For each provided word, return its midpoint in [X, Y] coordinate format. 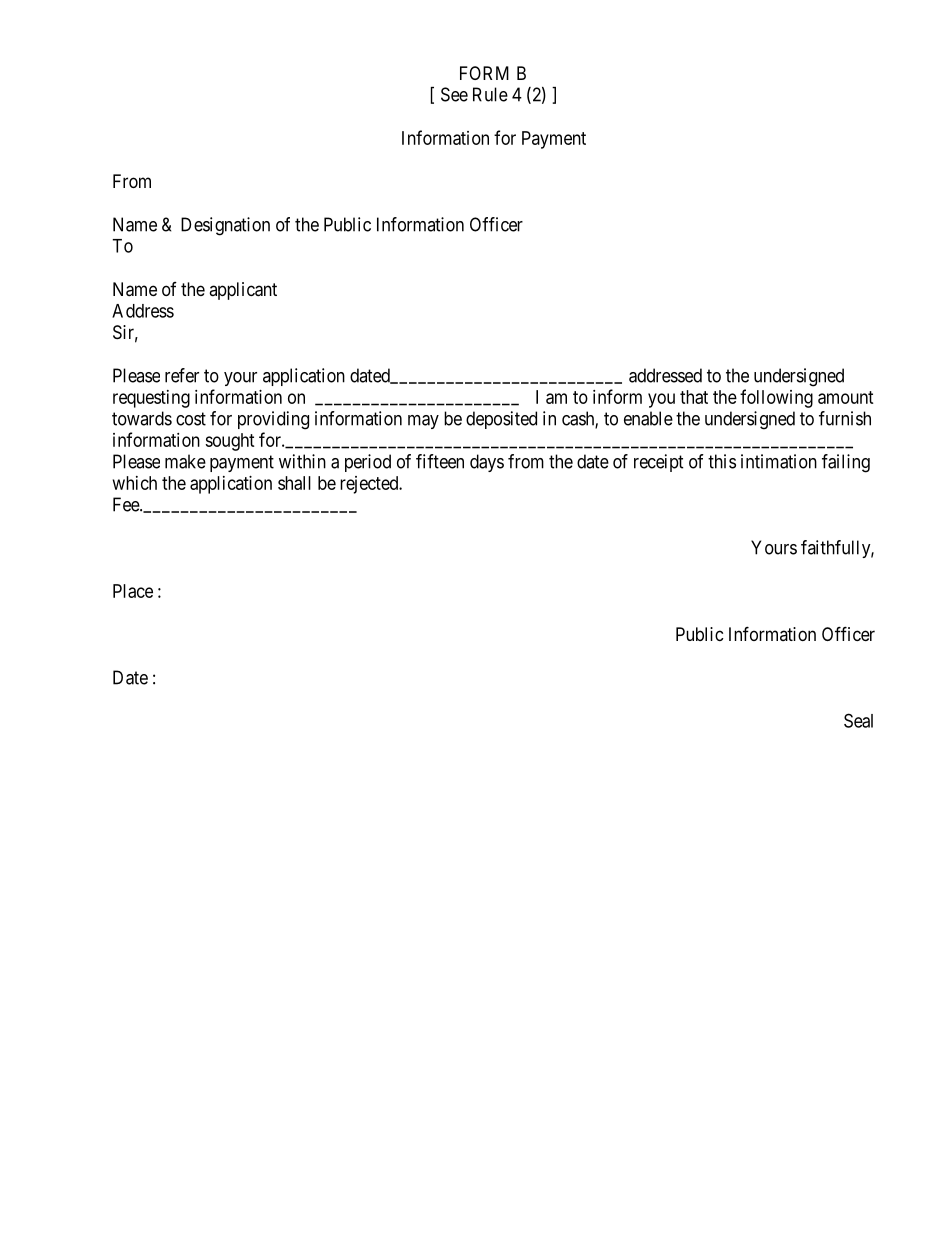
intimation [779, 461]
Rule [490, 94]
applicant [243, 291]
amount [846, 397]
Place [133, 591]
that [694, 397]
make [185, 461]
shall [294, 483]
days [487, 463]
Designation [225, 226]
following [776, 398]
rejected [370, 485]
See [454, 94]
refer [182, 375]
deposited [501, 420]
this [722, 461]
